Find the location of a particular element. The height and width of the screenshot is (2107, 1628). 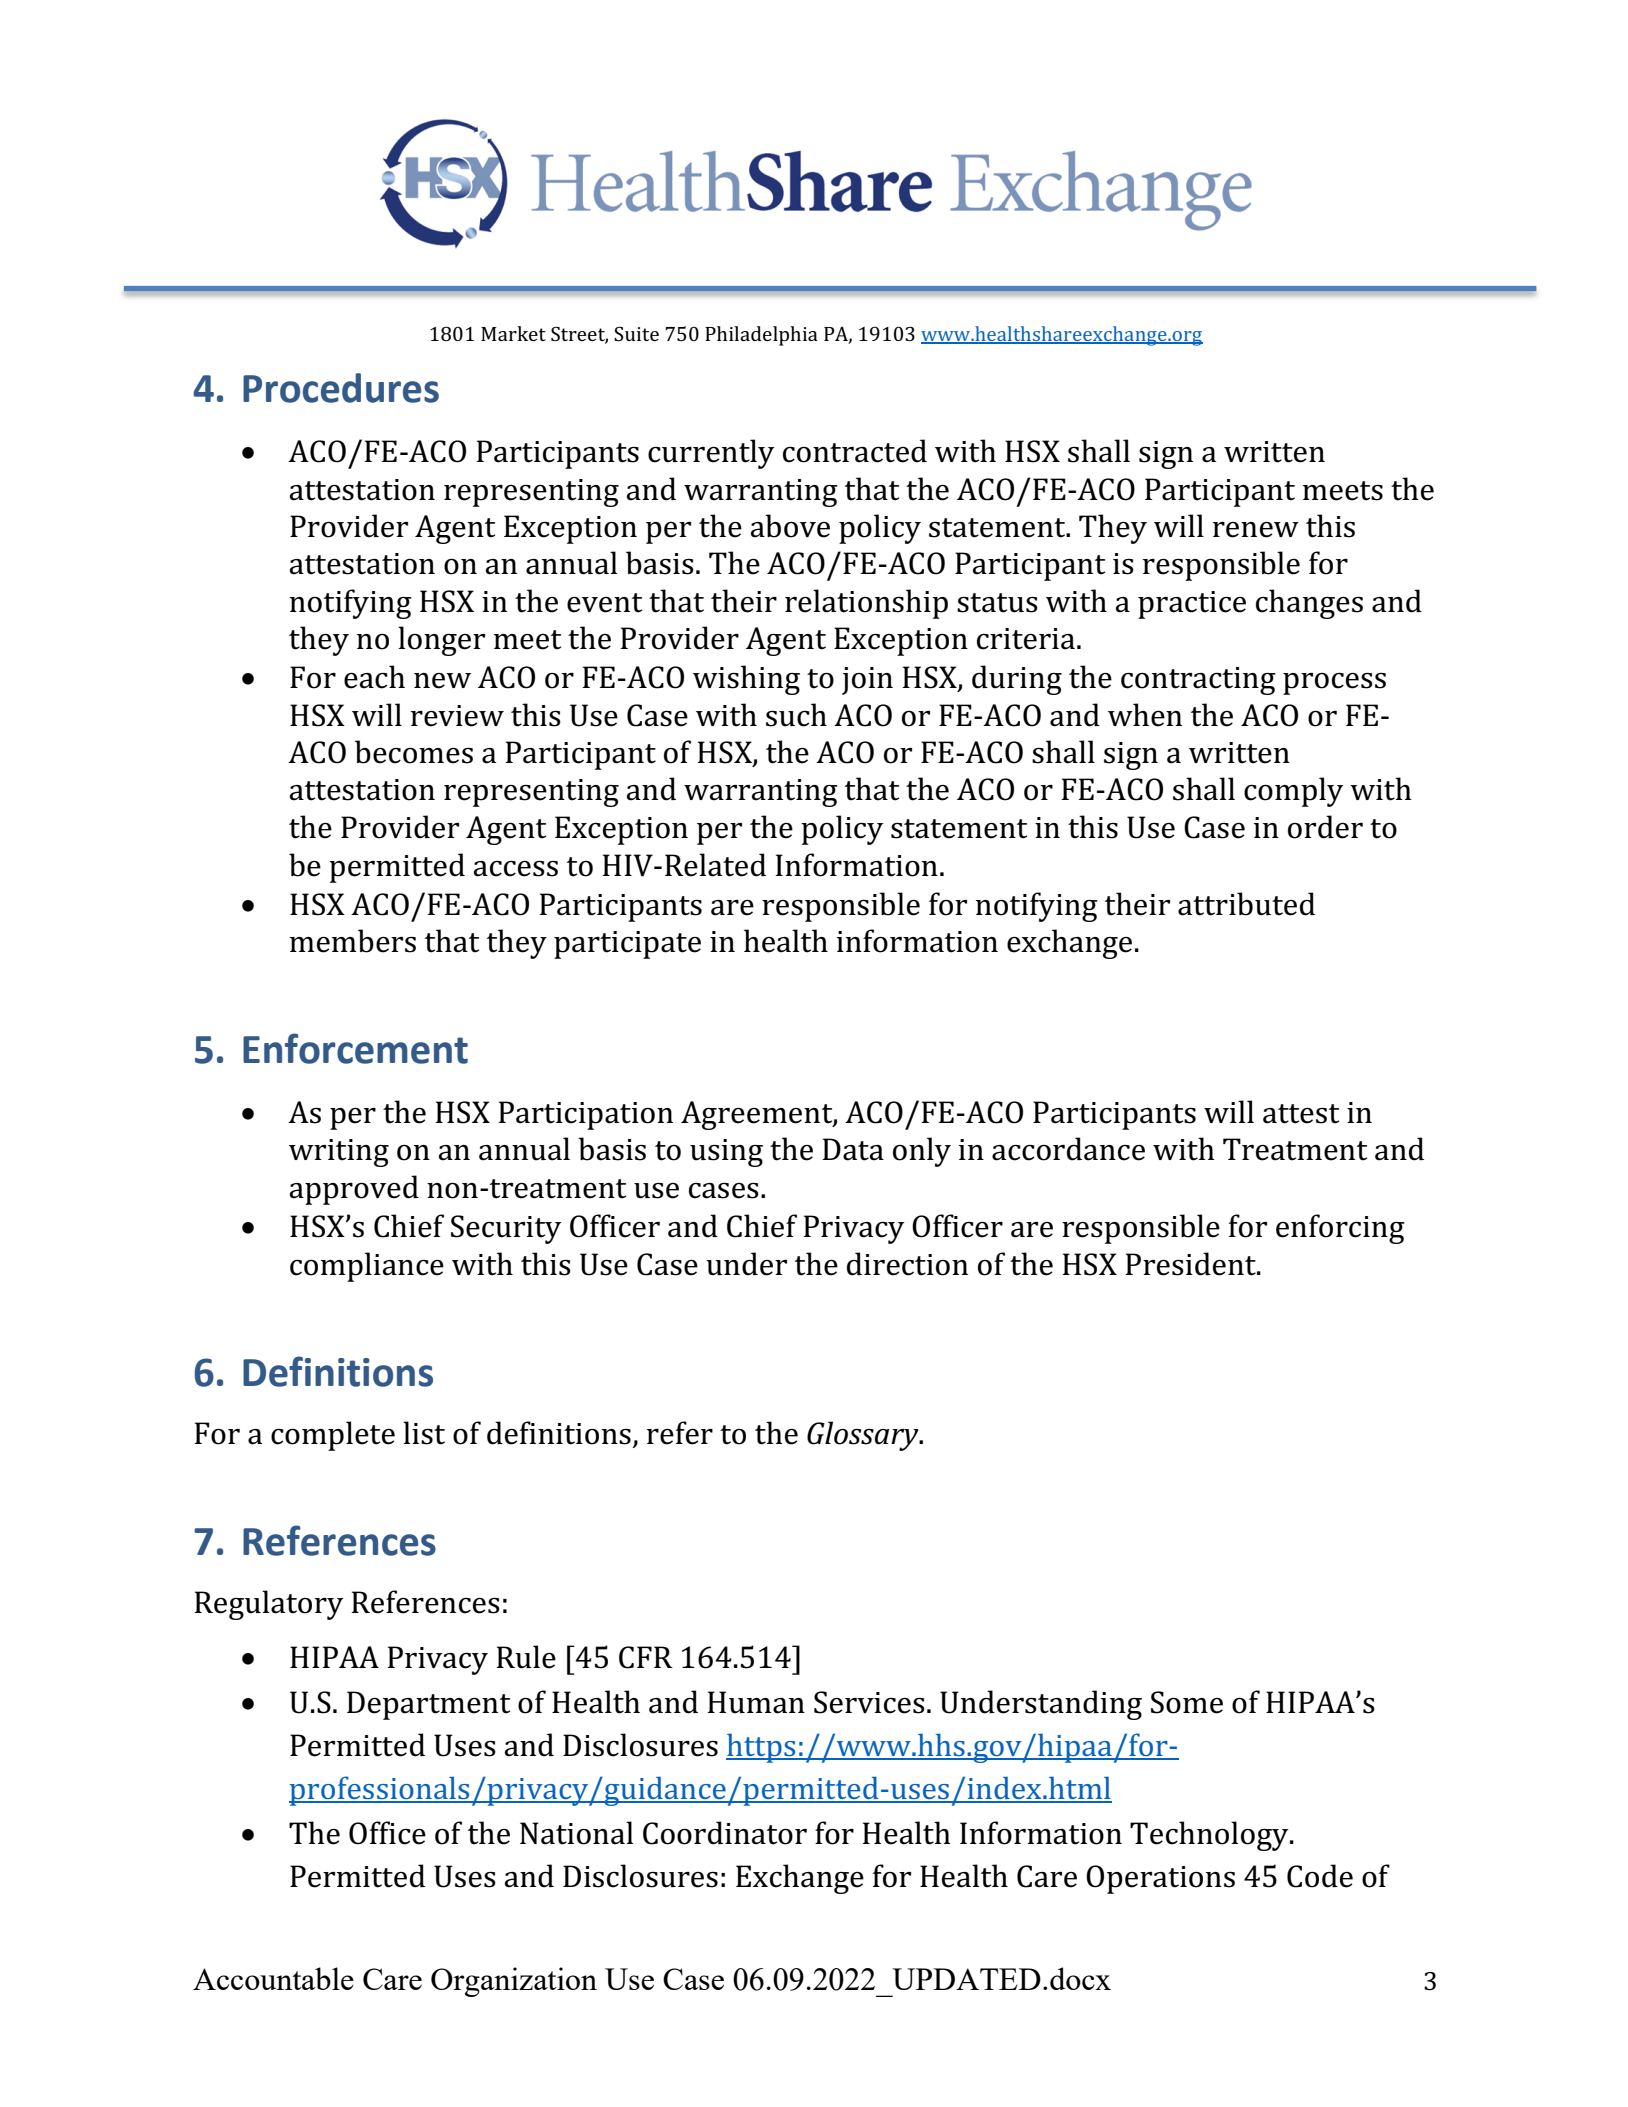

list is located at coordinates (424, 1433).
